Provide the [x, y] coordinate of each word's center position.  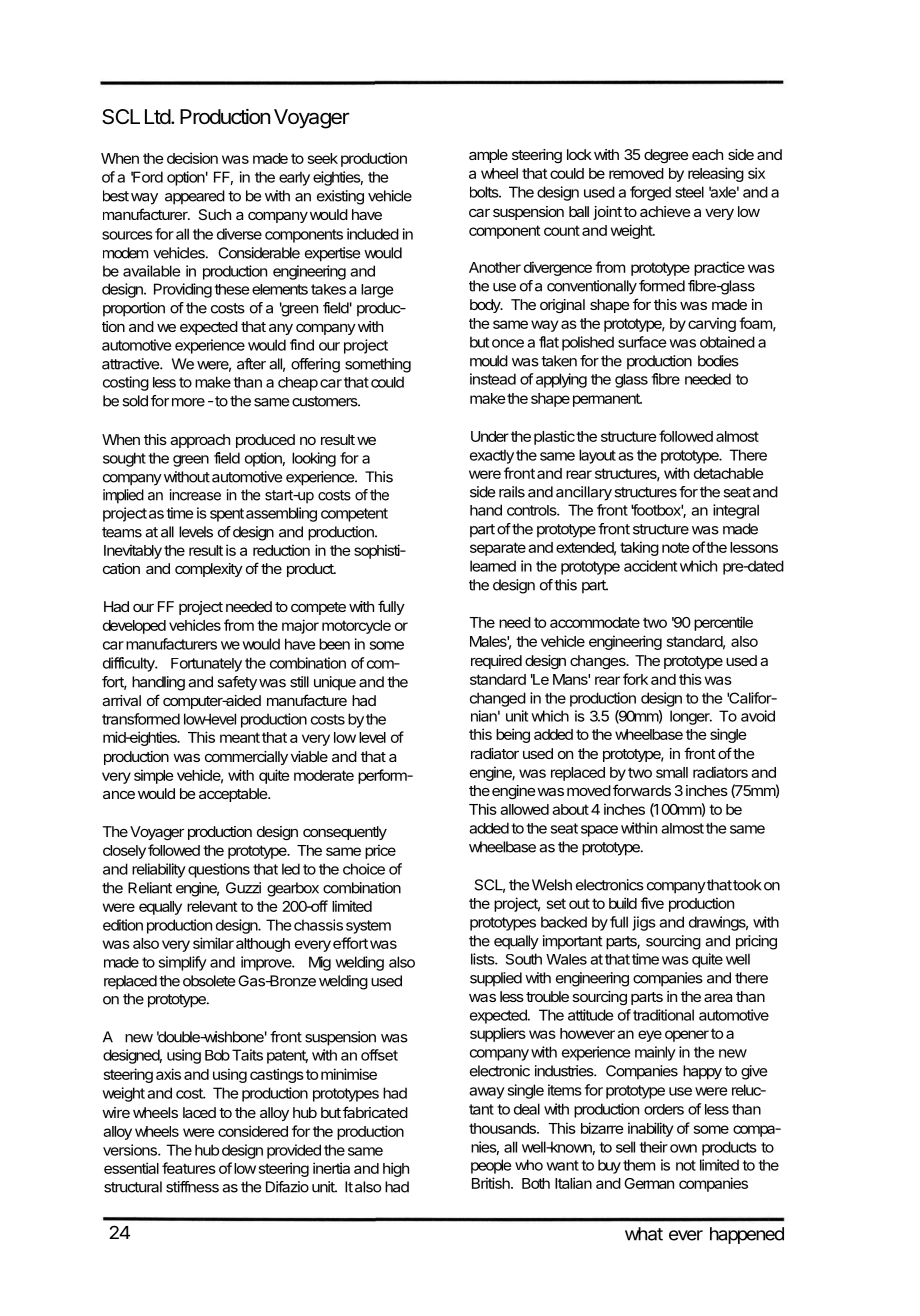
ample [488, 156]
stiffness [192, 1187]
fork [635, 679]
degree [666, 156]
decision [192, 158]
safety [237, 683]
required [496, 662]
